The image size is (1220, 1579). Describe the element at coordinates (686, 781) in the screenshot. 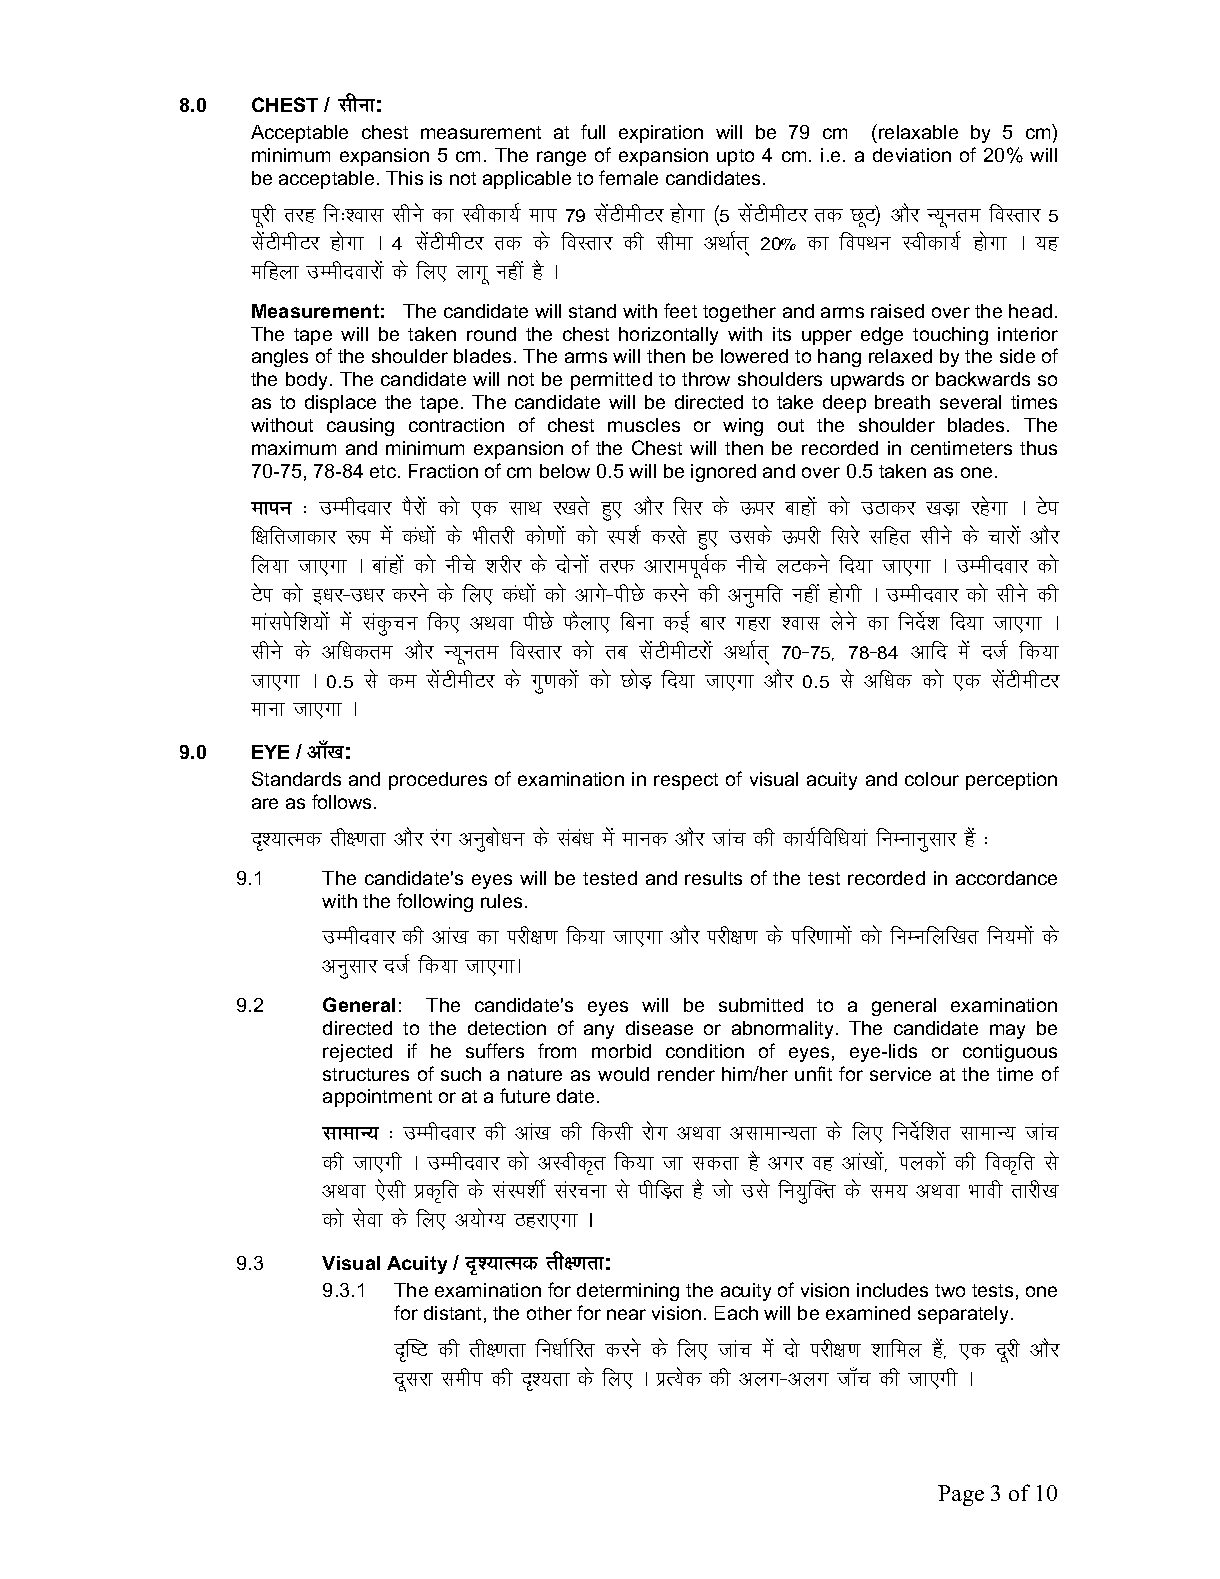

I see `respect` at that location.
